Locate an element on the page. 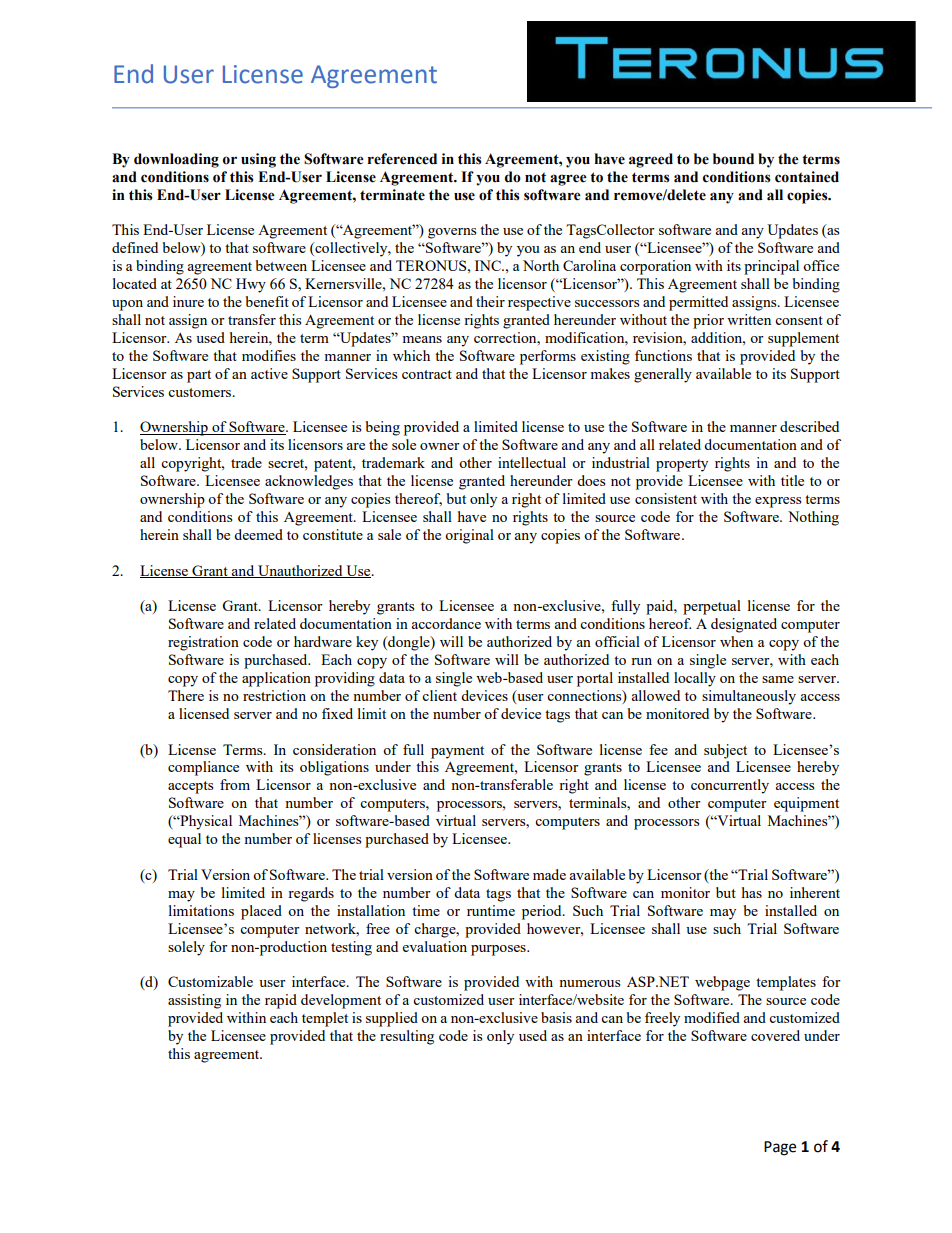 The height and width of the image is (1233, 952). compliance is located at coordinates (203, 768).
